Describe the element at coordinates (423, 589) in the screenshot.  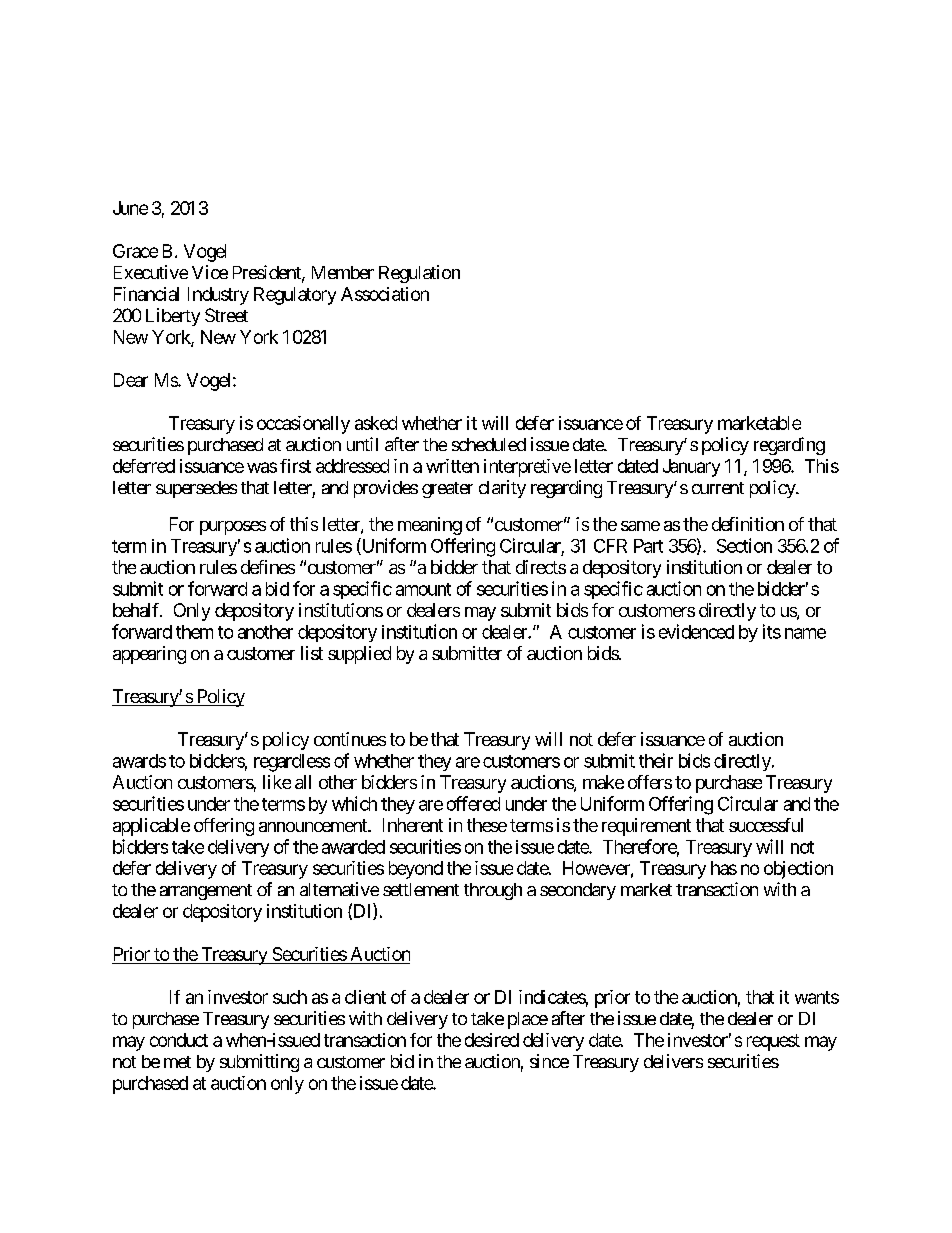
I see `amount` at that location.
